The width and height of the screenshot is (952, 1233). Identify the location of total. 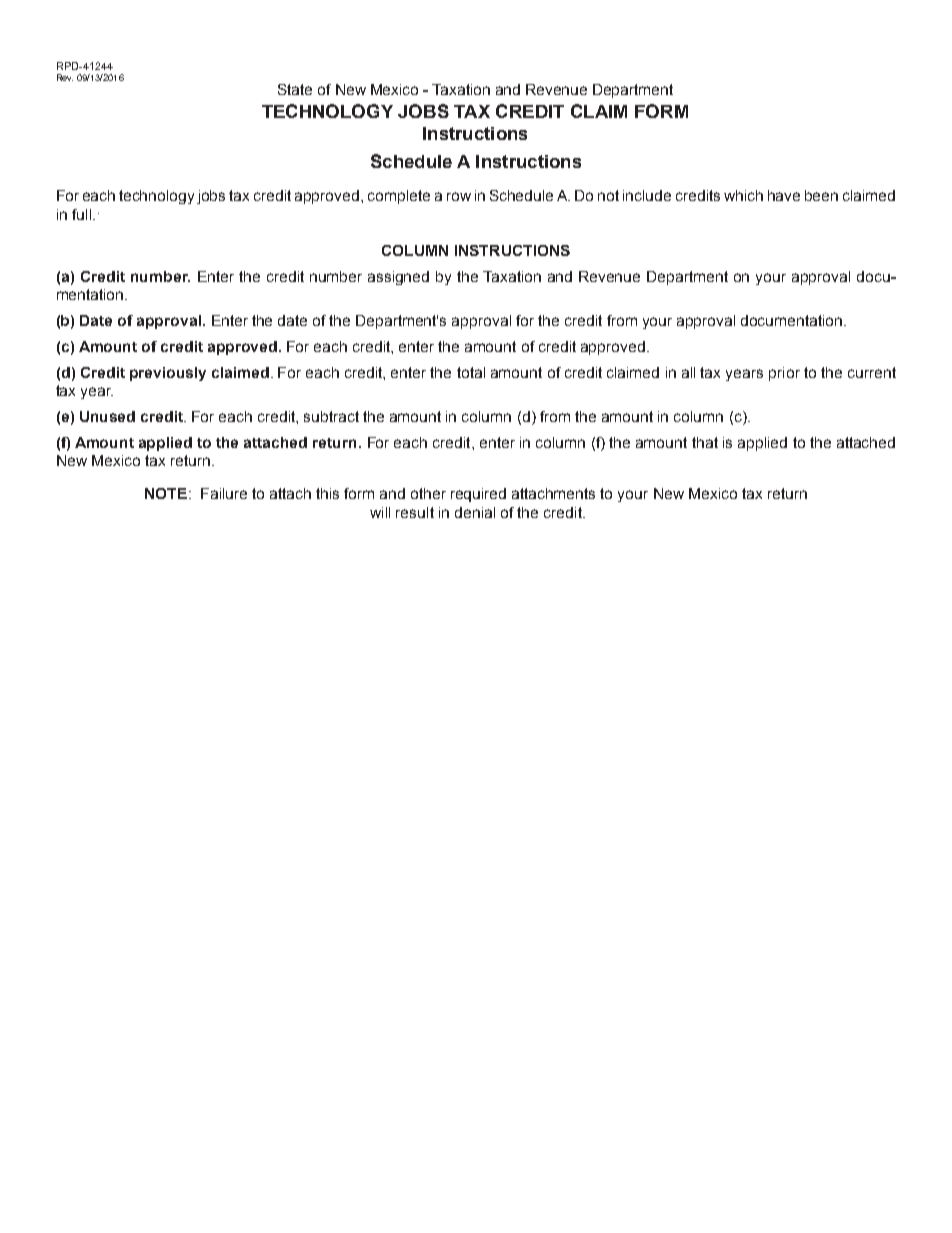
(471, 372).
